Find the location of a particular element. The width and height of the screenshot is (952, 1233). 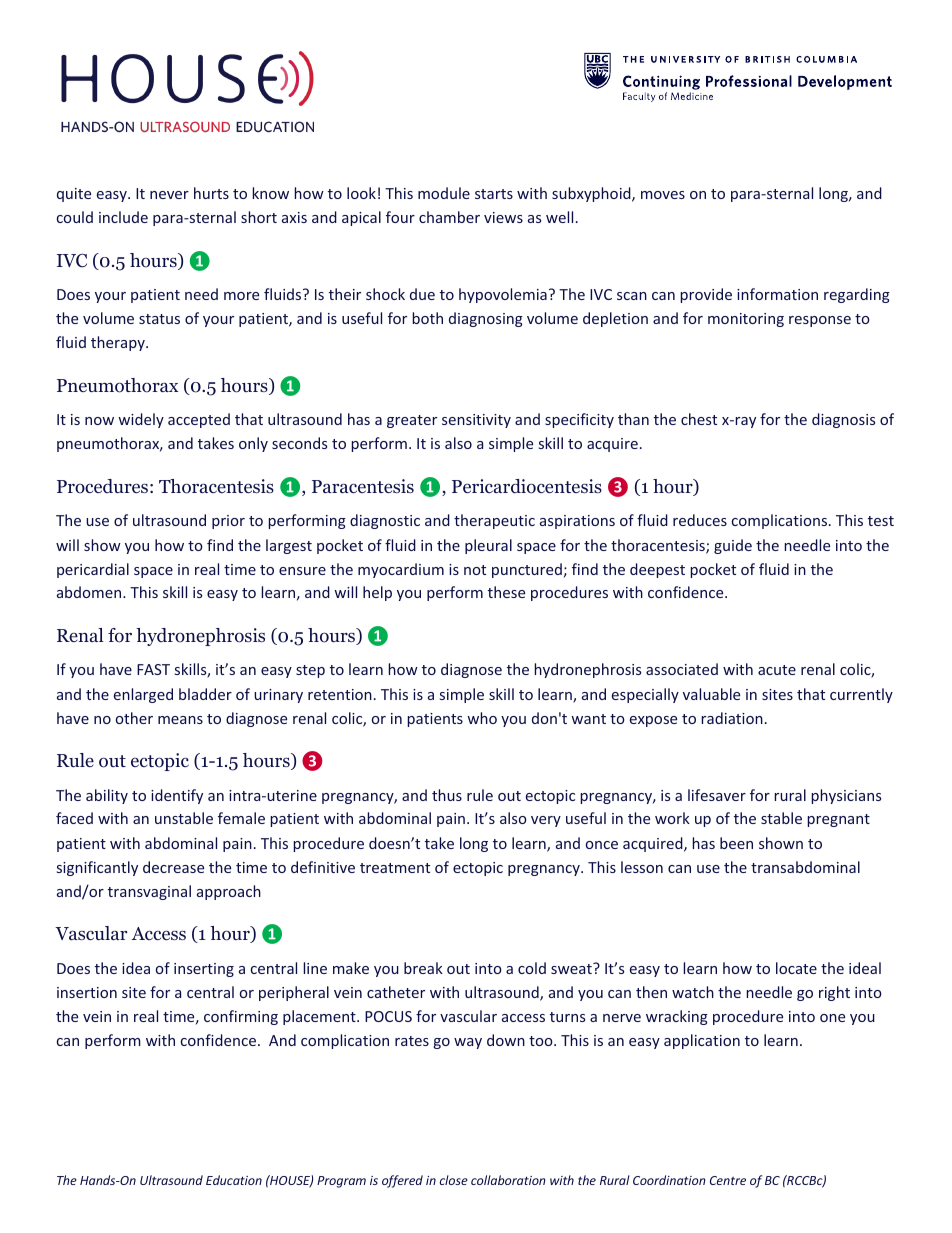

accepted is located at coordinates (199, 420).
